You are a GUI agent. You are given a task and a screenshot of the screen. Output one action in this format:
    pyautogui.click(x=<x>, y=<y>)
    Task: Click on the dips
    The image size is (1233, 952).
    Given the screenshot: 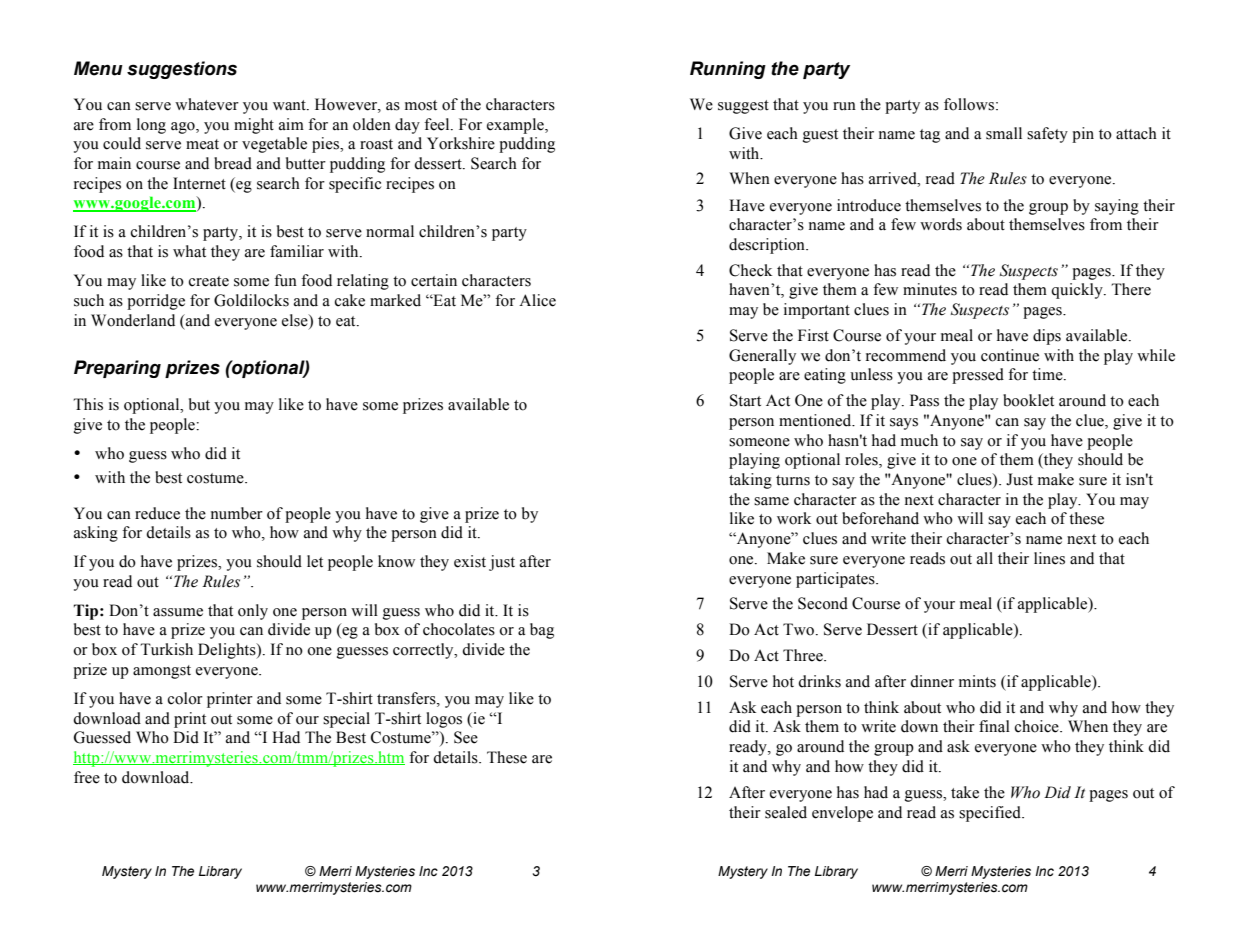 What is the action you would take?
    pyautogui.click(x=1047, y=337)
